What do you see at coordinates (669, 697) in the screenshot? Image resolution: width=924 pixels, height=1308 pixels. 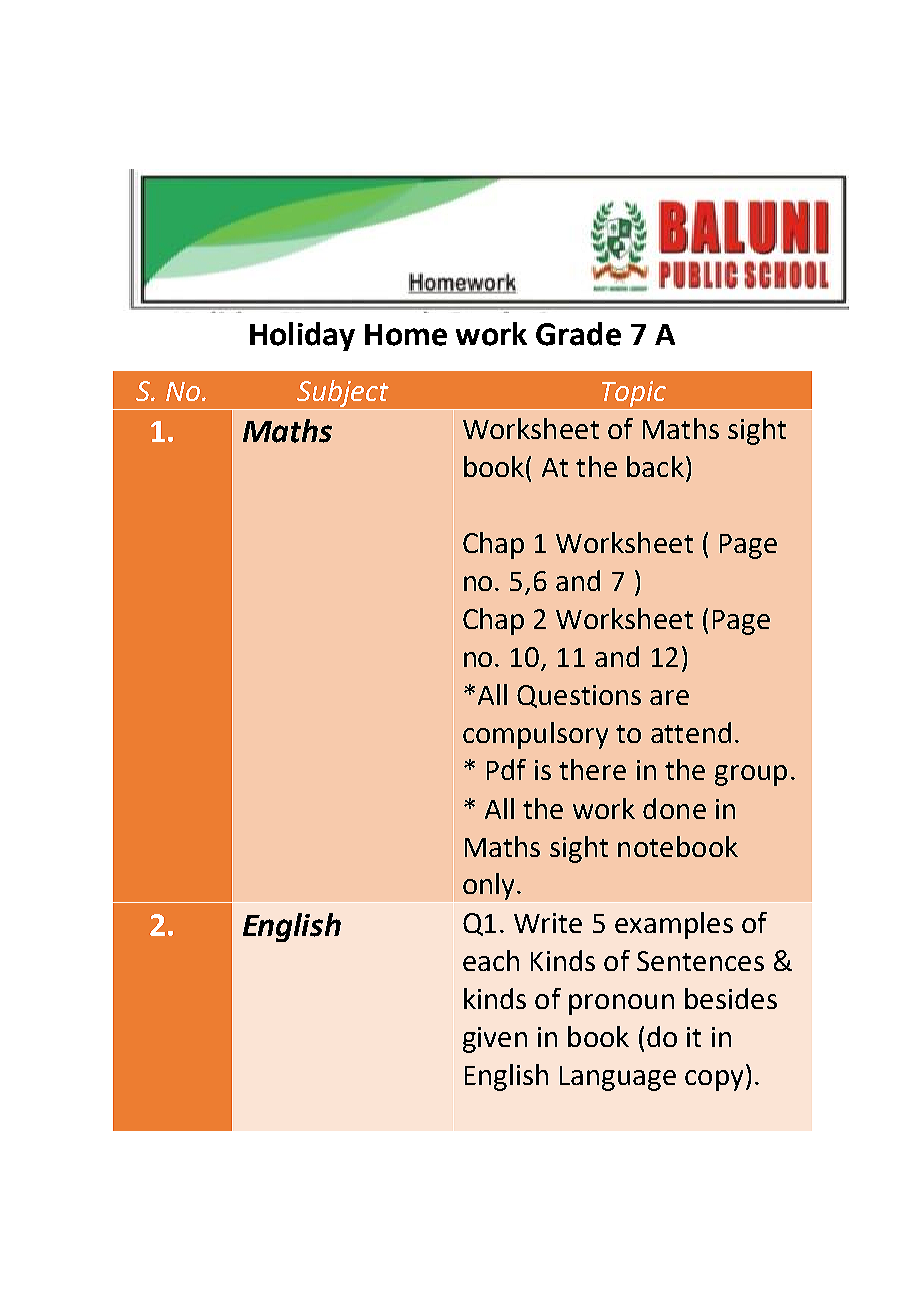 I see `are` at bounding box center [669, 697].
